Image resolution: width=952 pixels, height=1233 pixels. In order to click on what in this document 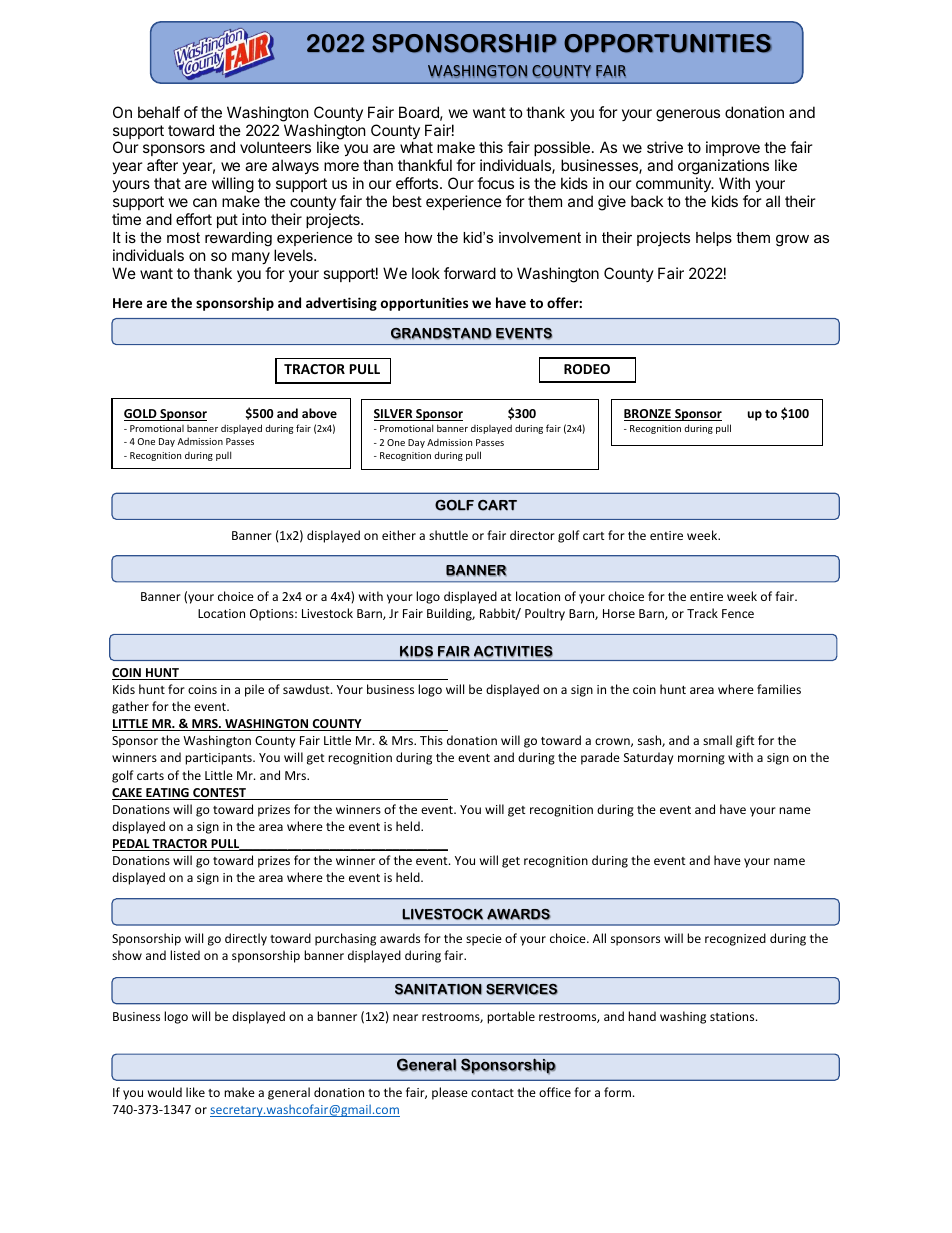, I will do `click(416, 147)`.
